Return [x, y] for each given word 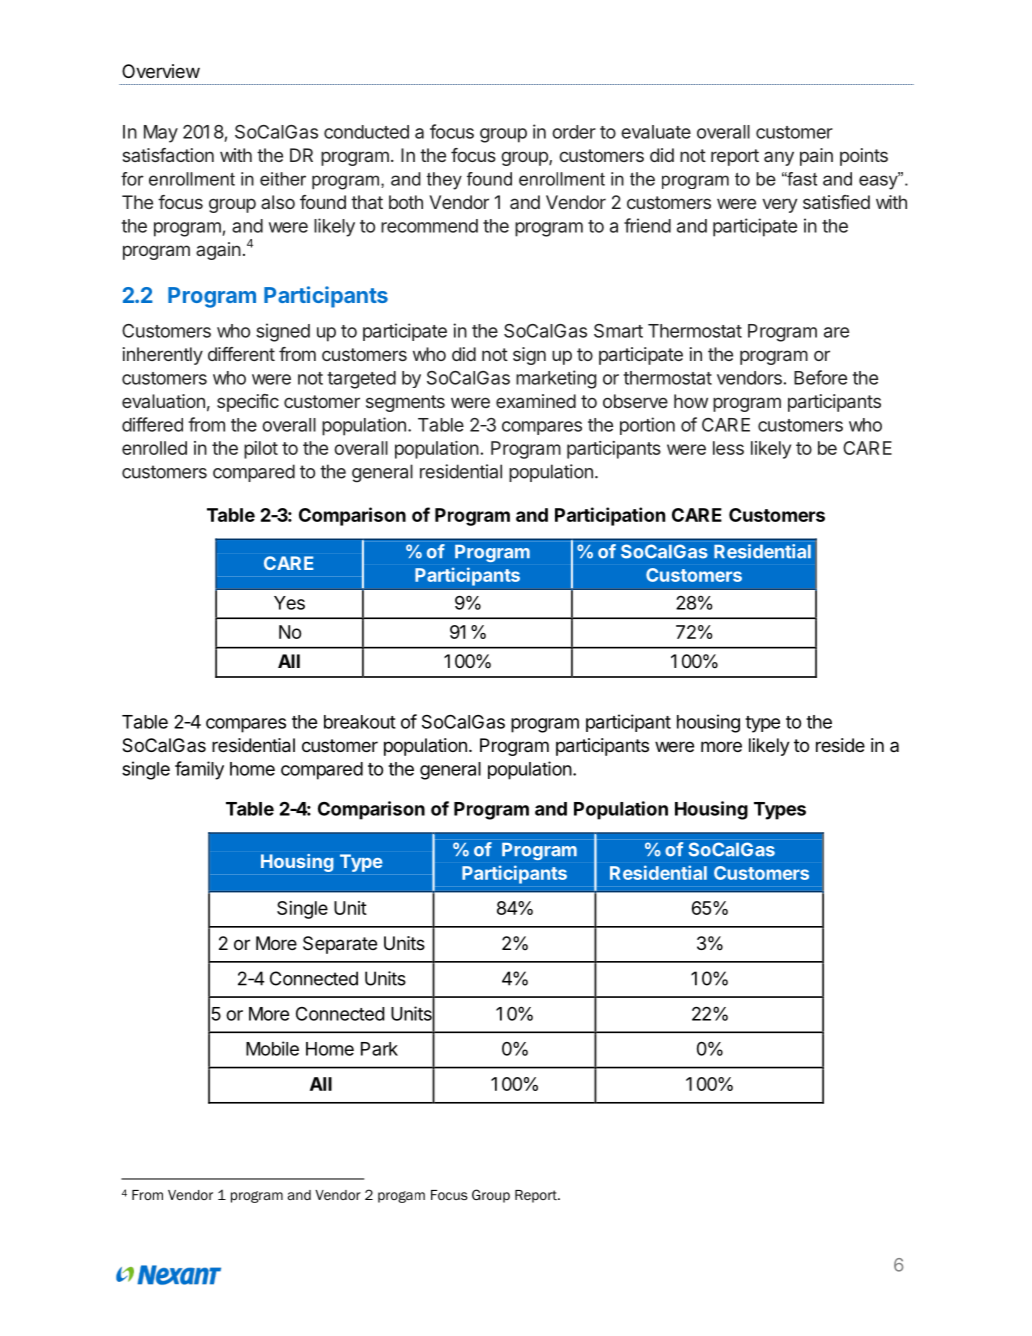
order [574, 132]
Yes [289, 603]
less [728, 448]
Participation [610, 516]
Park [379, 1049]
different [241, 354]
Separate [340, 945]
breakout [360, 722]
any [779, 158]
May [161, 134]
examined [536, 401]
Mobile [272, 1048]
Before [820, 377]
